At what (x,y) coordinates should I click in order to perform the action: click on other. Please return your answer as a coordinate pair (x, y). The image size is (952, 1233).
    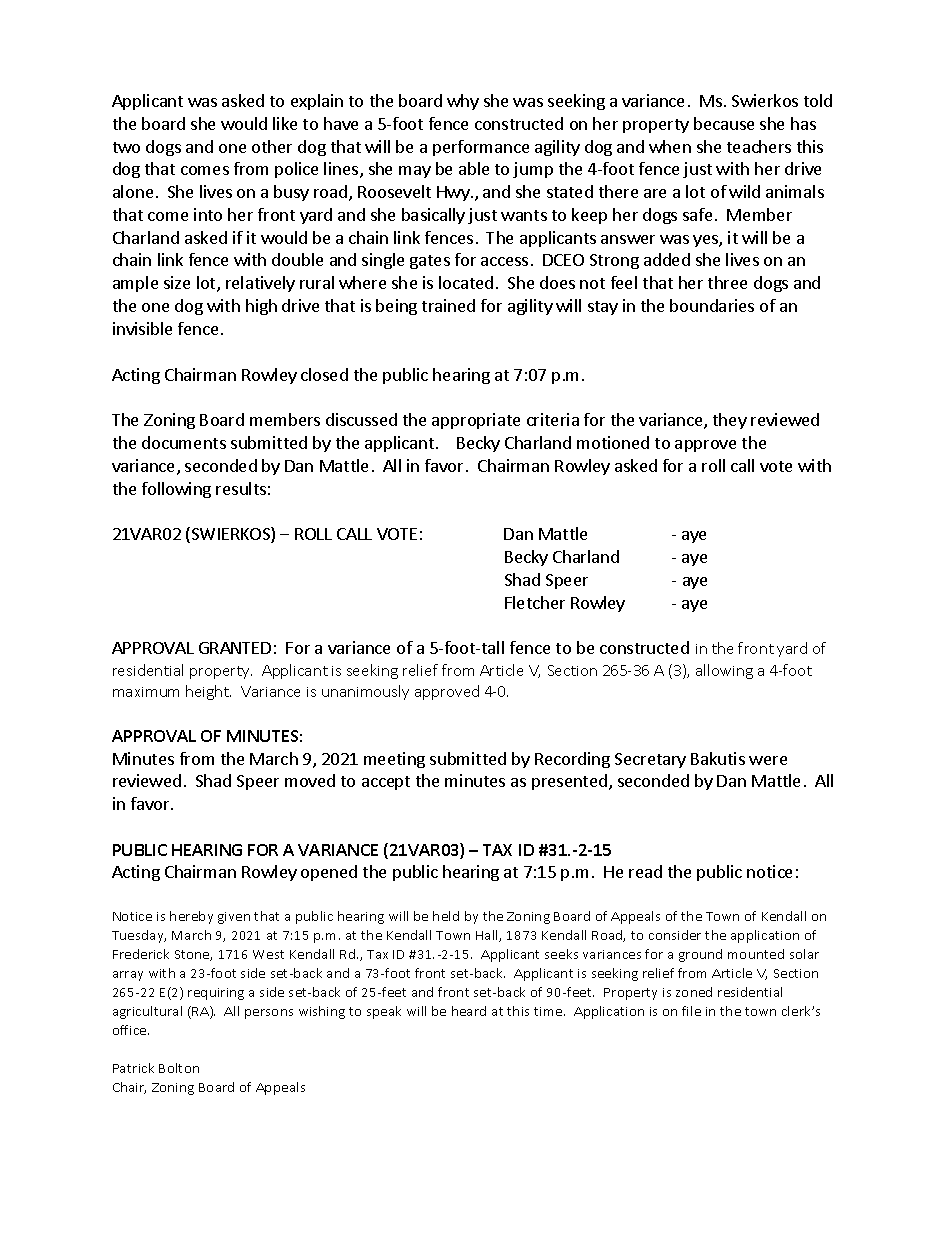
    Looking at the image, I should click on (272, 146).
